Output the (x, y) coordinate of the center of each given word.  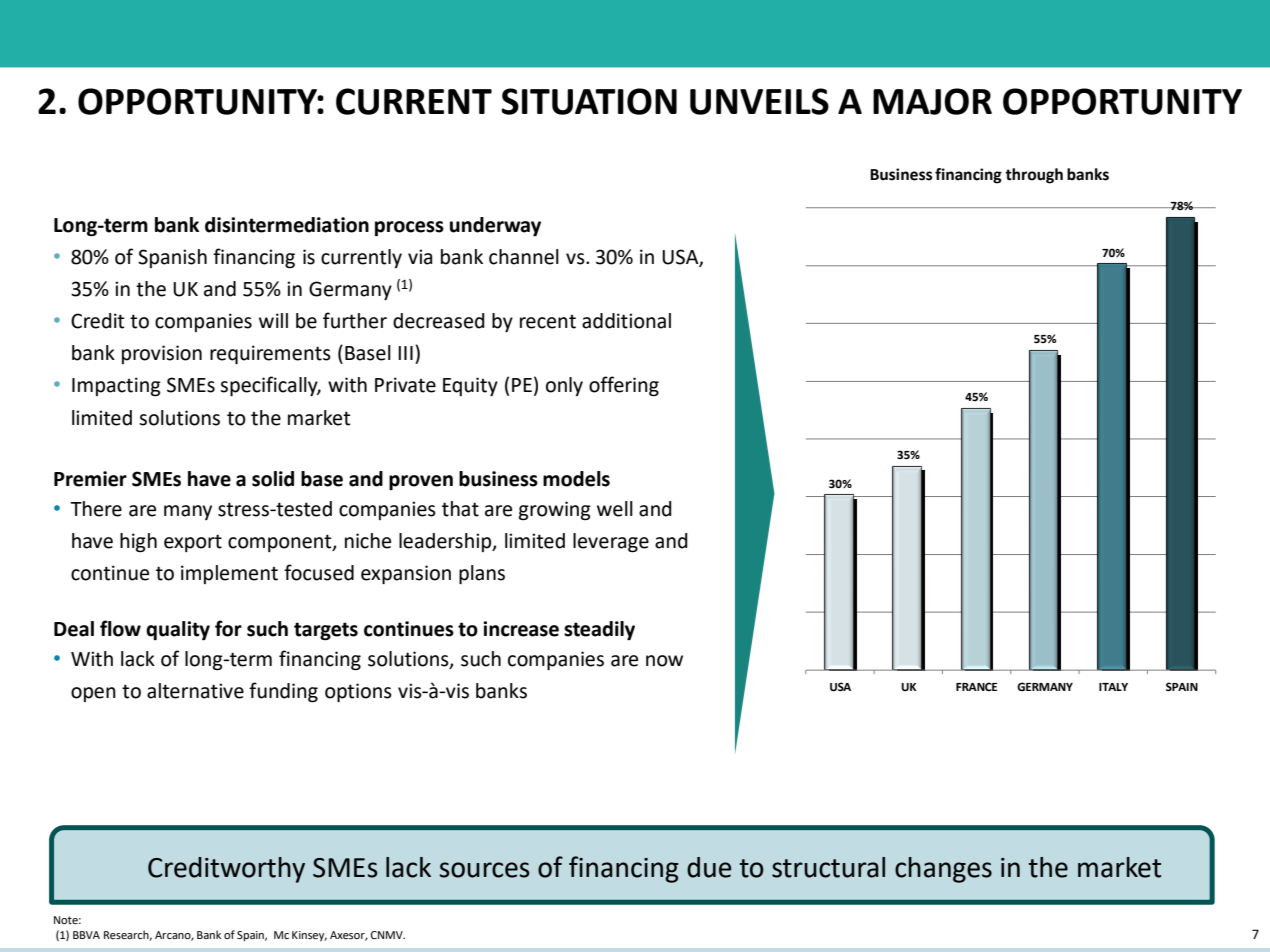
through (1034, 176)
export (193, 543)
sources (485, 870)
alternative (195, 691)
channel (524, 257)
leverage (611, 543)
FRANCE (976, 686)
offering (624, 386)
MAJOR (932, 101)
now (664, 661)
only (564, 386)
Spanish (172, 258)
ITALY (1113, 687)
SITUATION (589, 101)
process (409, 229)
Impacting (116, 387)
